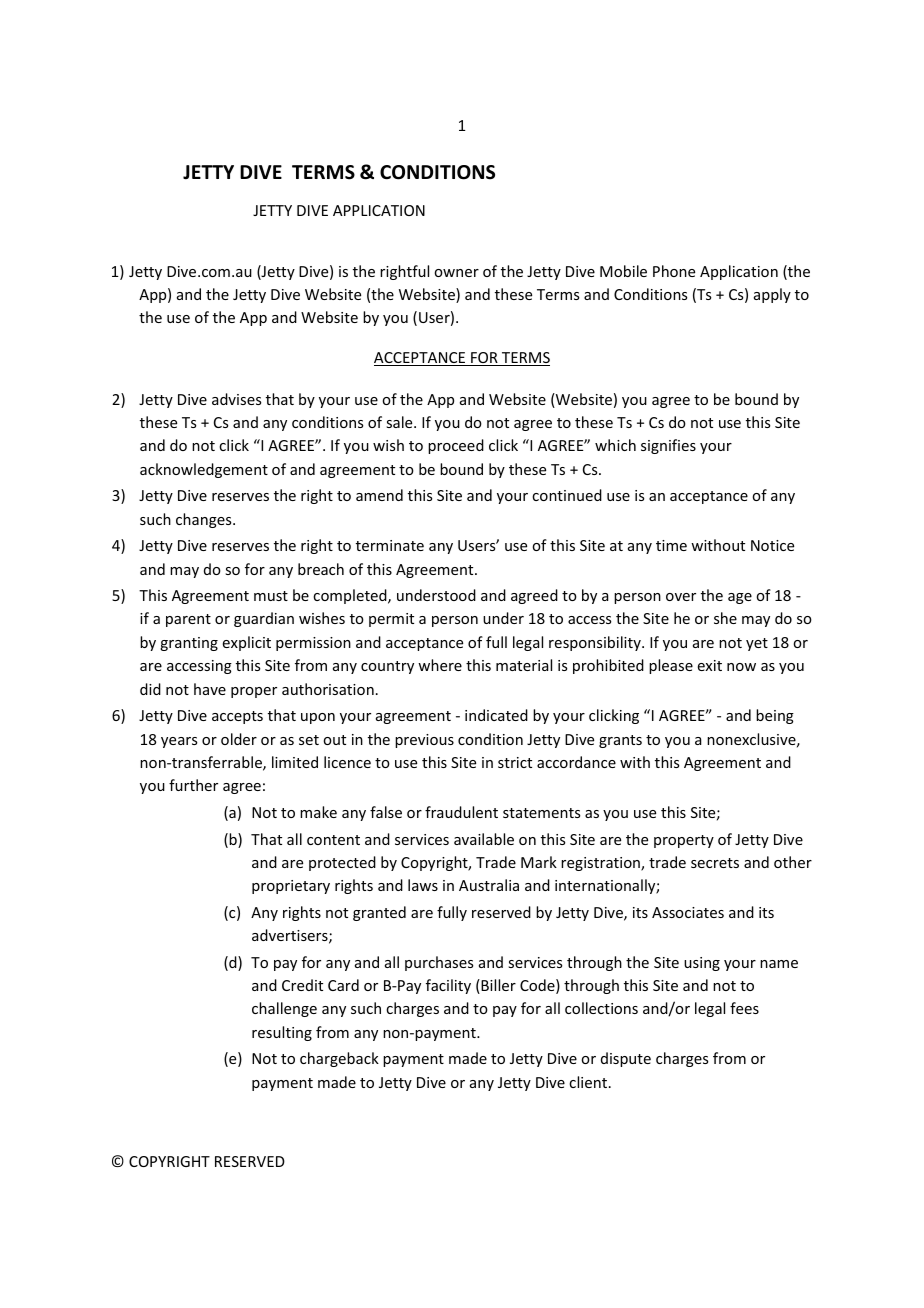  I want to click on advises, so click(236, 399).
